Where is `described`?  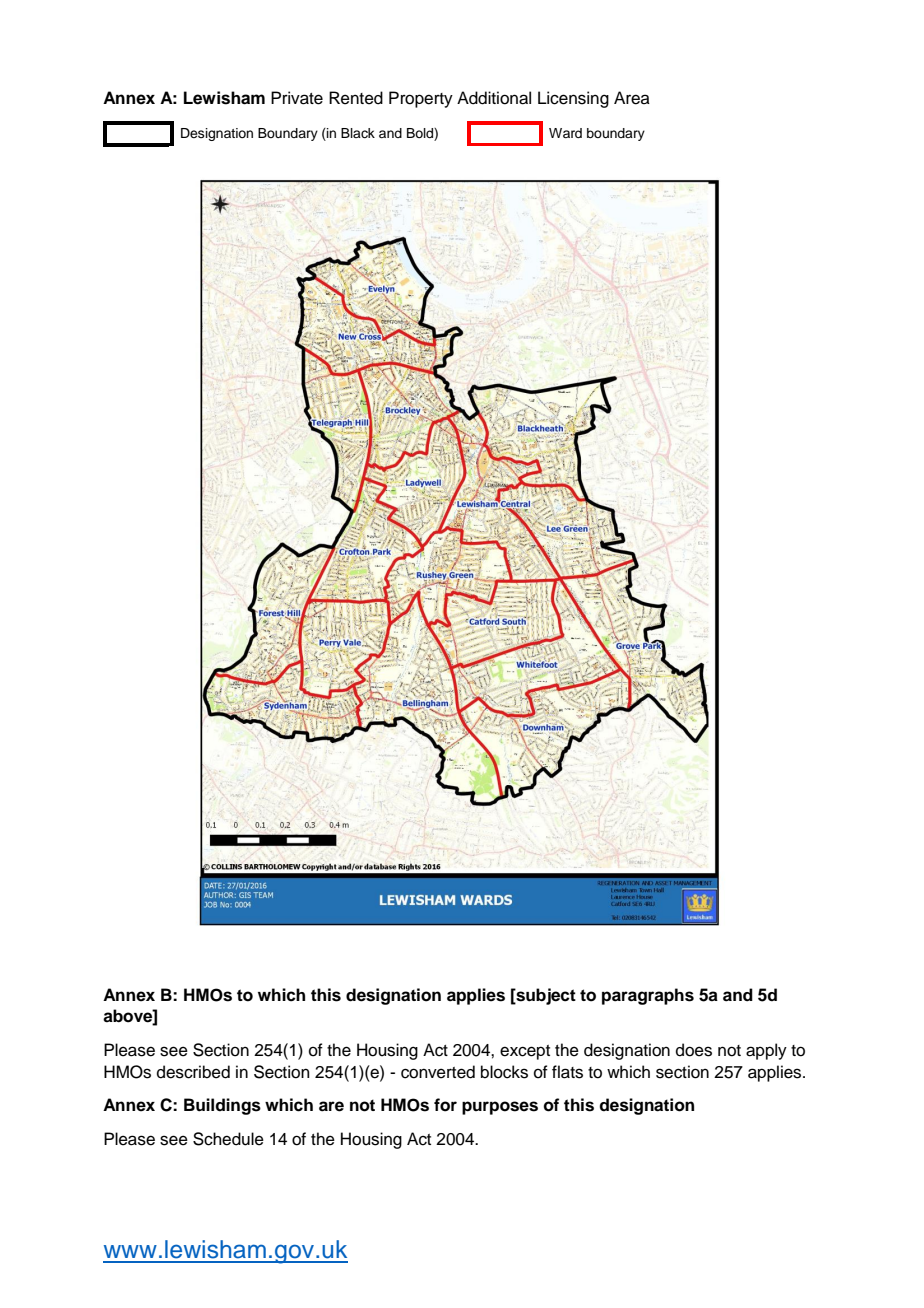
described is located at coordinates (193, 1072).
